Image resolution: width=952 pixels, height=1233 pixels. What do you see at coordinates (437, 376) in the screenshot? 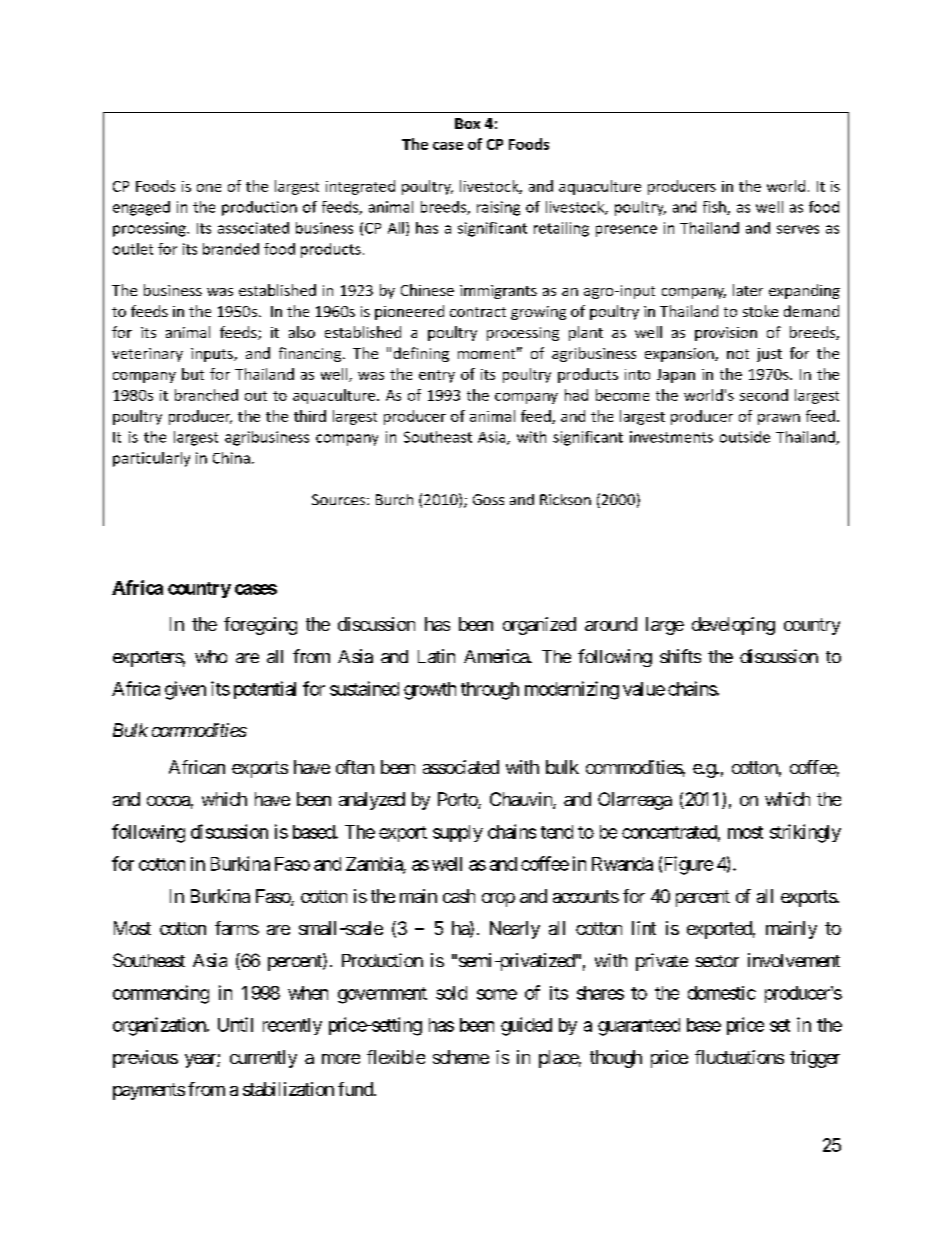
I see `entry` at bounding box center [437, 376].
